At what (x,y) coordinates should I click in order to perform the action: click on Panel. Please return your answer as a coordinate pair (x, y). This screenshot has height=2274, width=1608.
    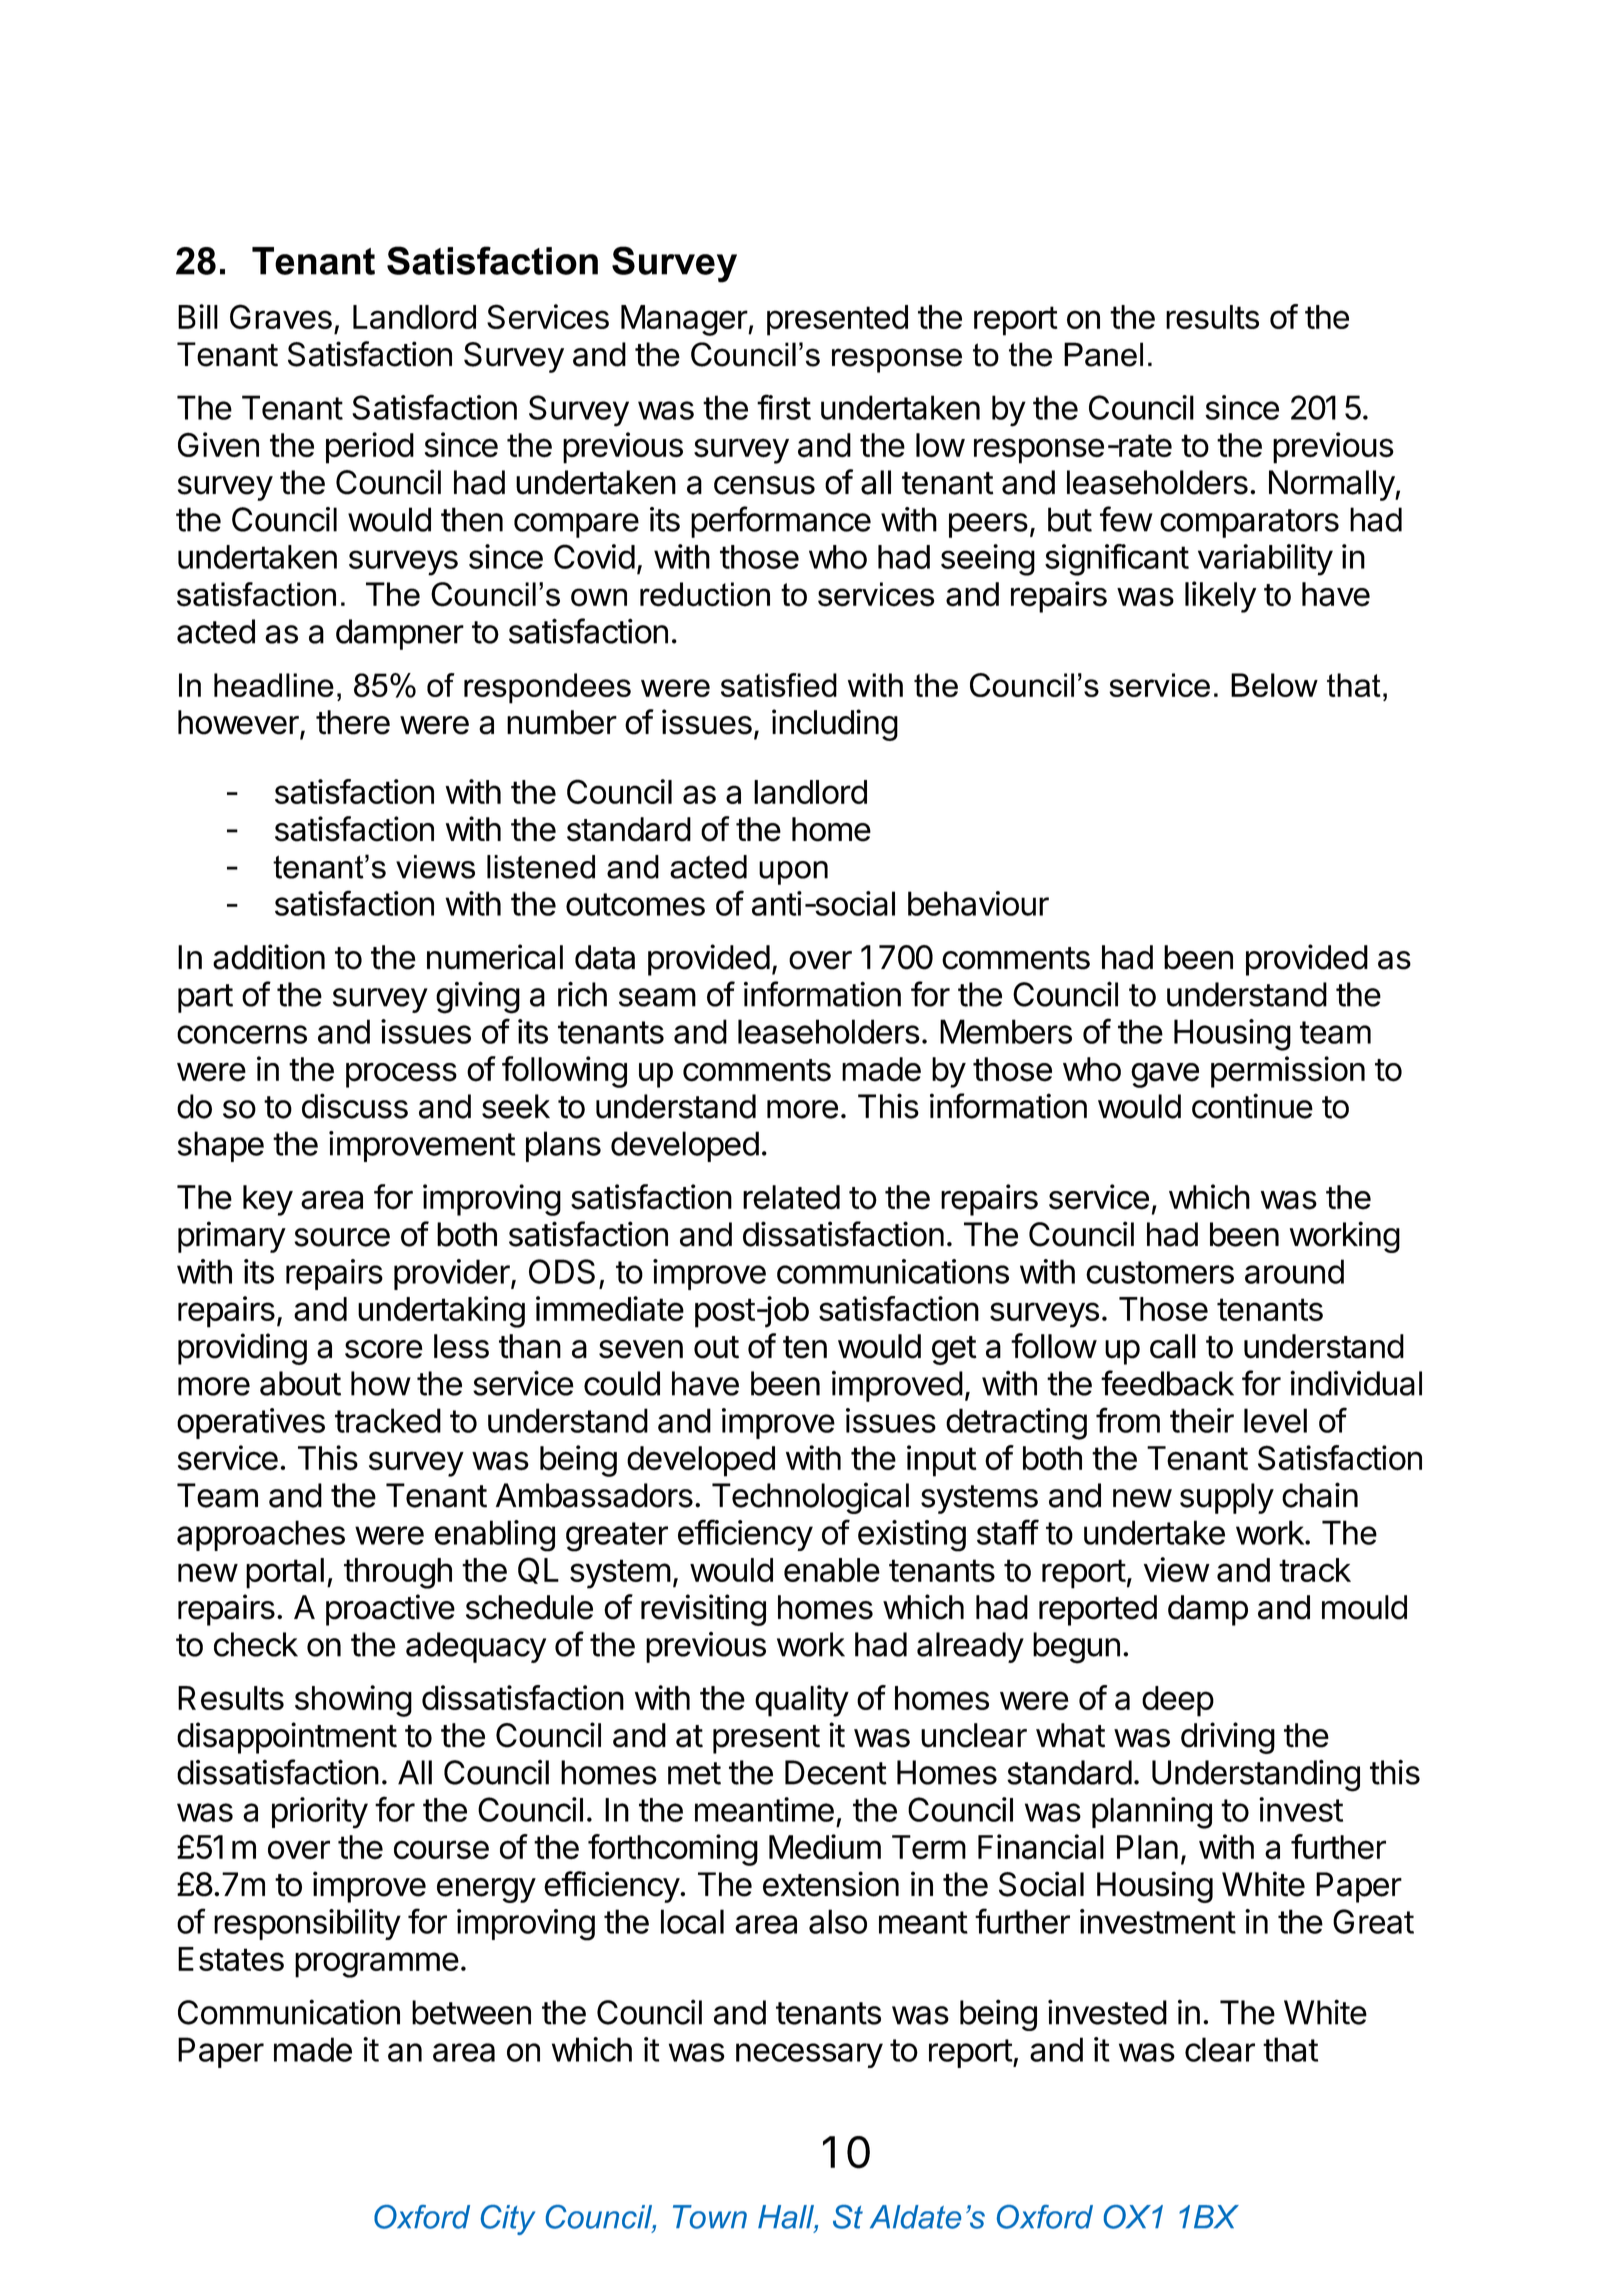
    Looking at the image, I should click on (1103, 354).
